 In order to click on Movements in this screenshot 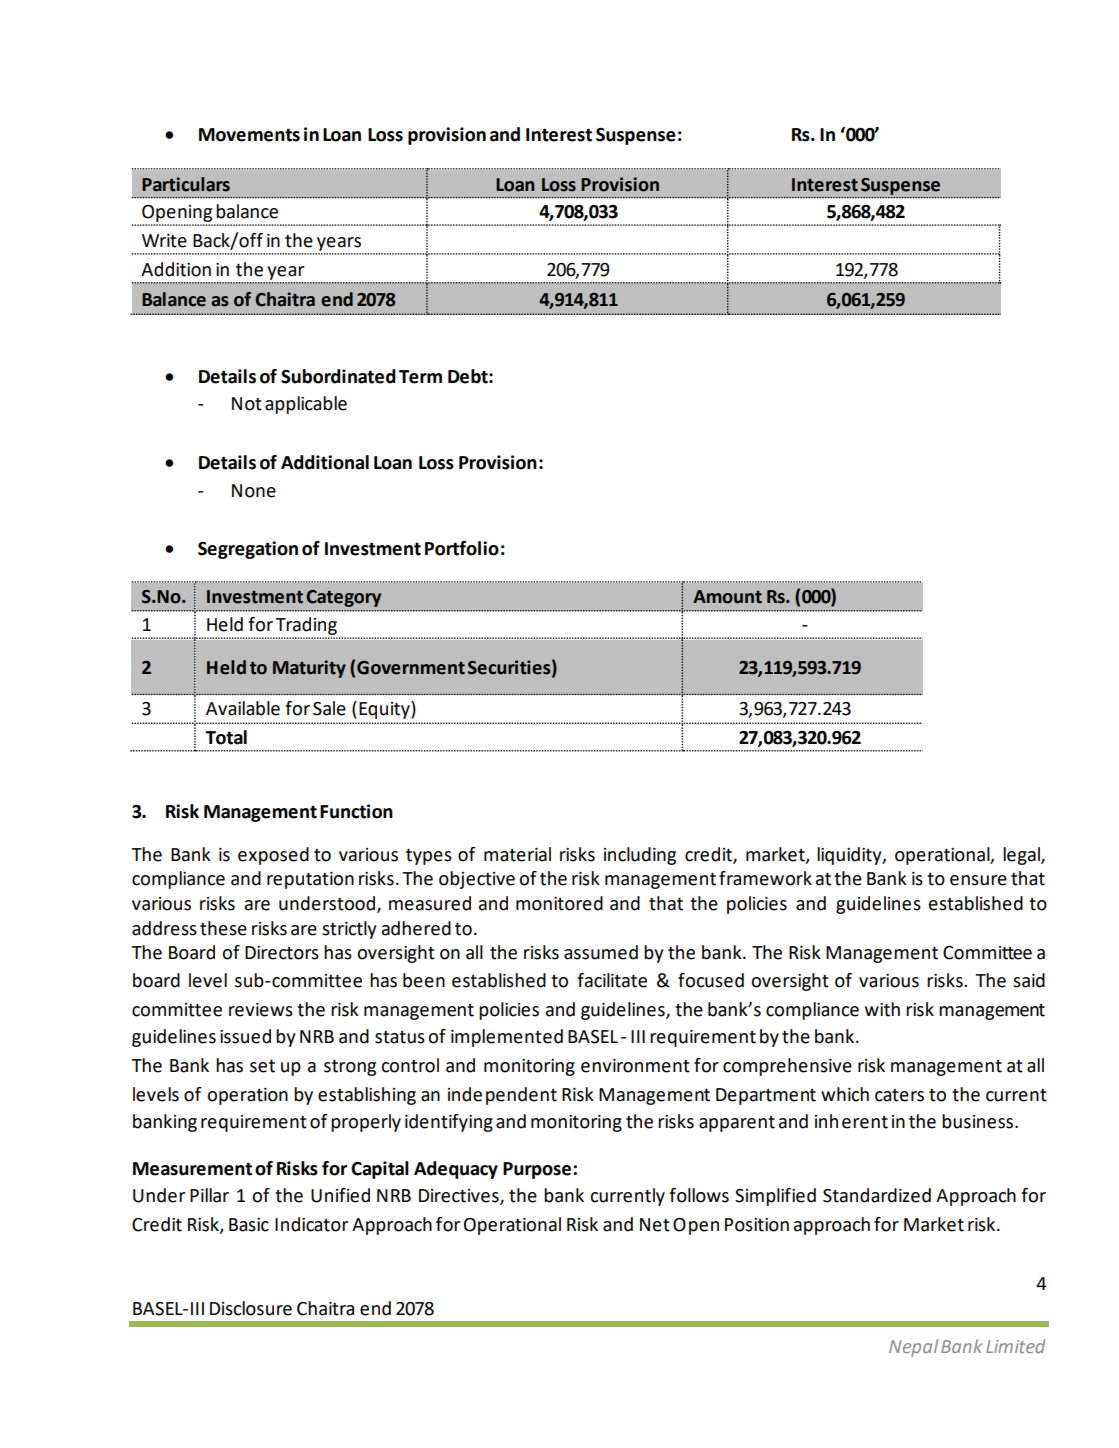, I will do `click(249, 135)`.
